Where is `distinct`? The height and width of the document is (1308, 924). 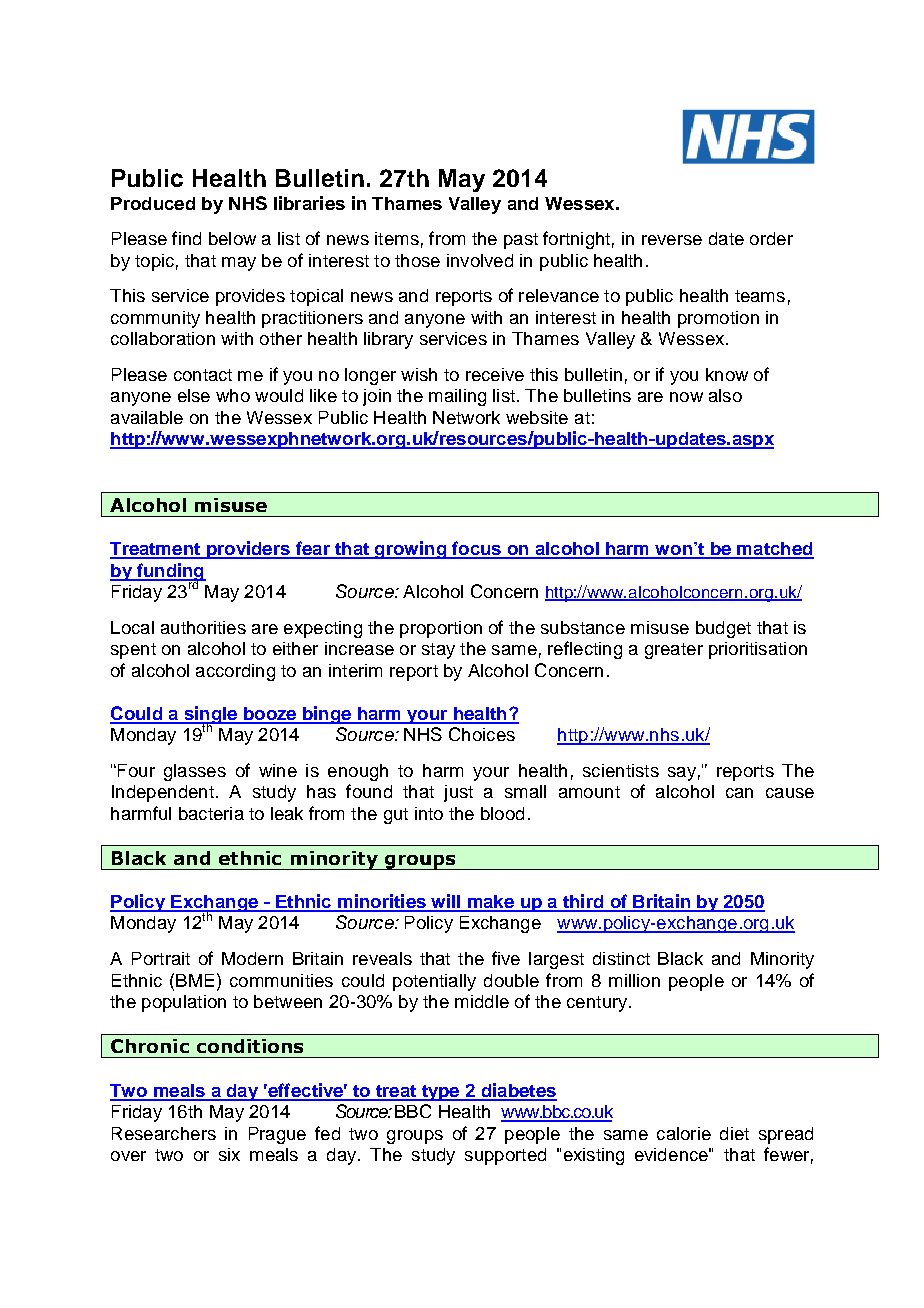 distinct is located at coordinates (621, 958).
